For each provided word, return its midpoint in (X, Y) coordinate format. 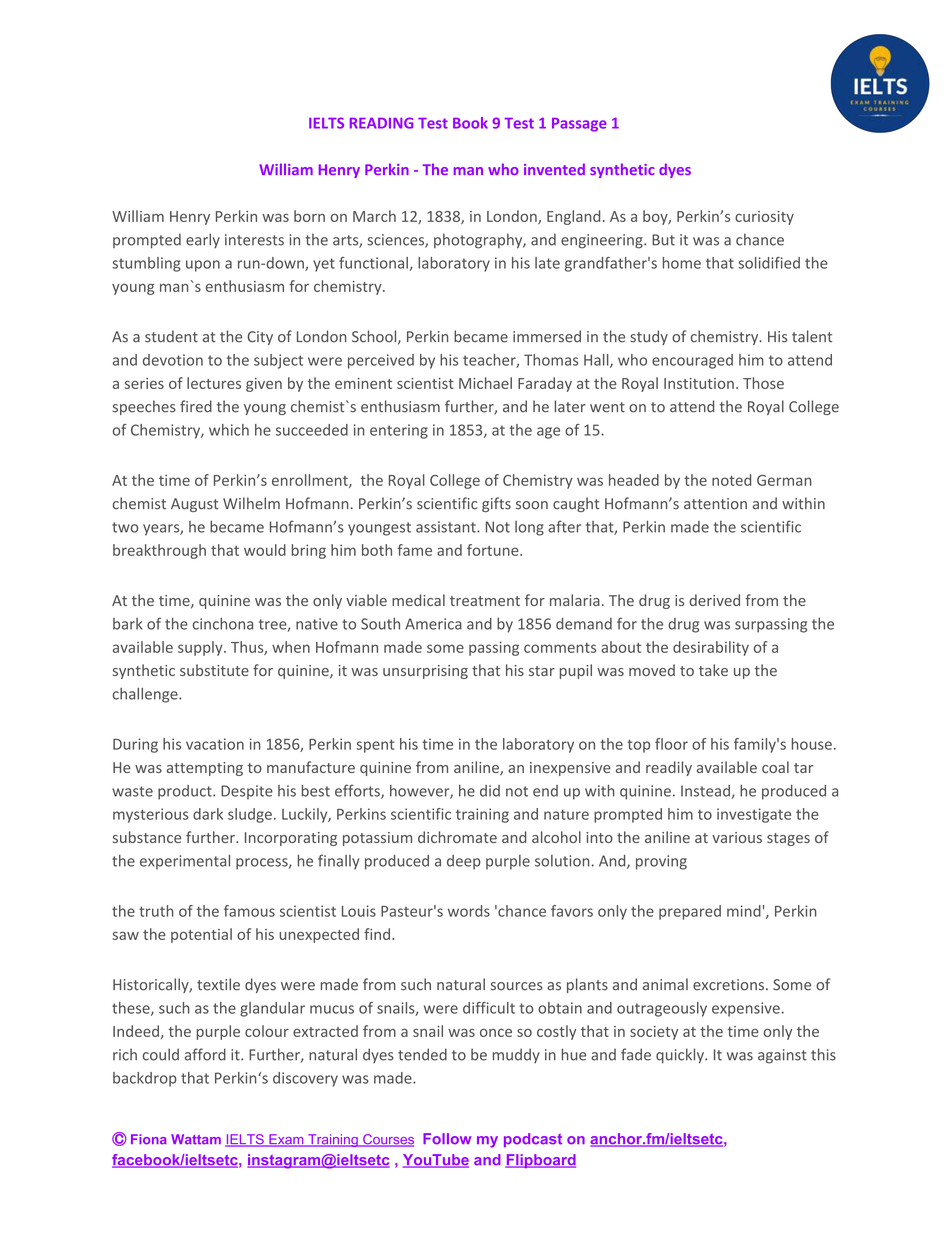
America (433, 624)
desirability (711, 648)
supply (201, 648)
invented (554, 169)
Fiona (149, 1139)
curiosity (764, 218)
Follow (447, 1139)
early (203, 240)
